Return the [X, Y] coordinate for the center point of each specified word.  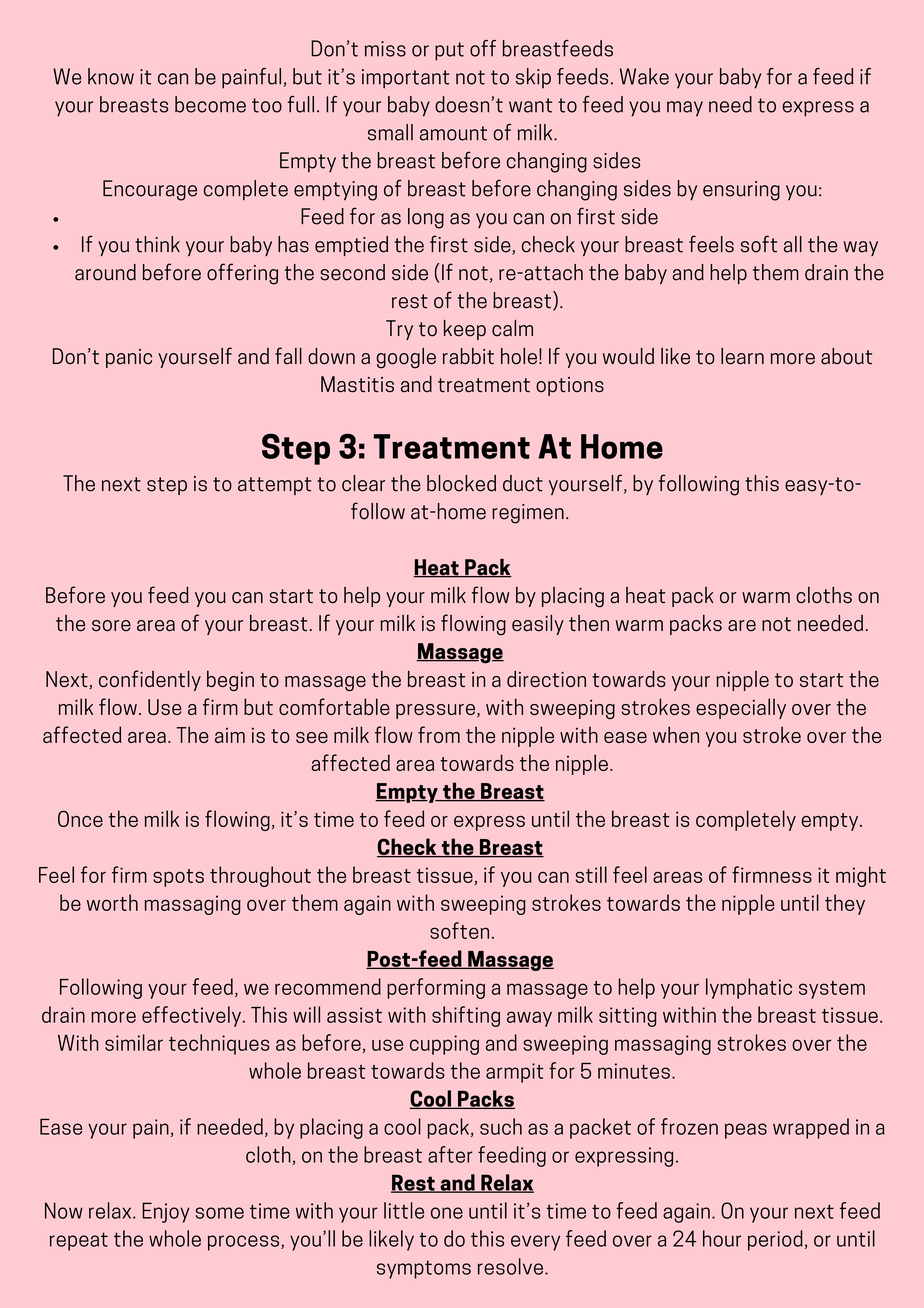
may [685, 109]
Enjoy [166, 1212]
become [210, 104]
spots [178, 878]
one [447, 1213]
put [449, 51]
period [775, 1240]
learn [742, 356]
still [591, 874]
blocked [461, 483]
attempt [274, 486]
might [861, 876]
